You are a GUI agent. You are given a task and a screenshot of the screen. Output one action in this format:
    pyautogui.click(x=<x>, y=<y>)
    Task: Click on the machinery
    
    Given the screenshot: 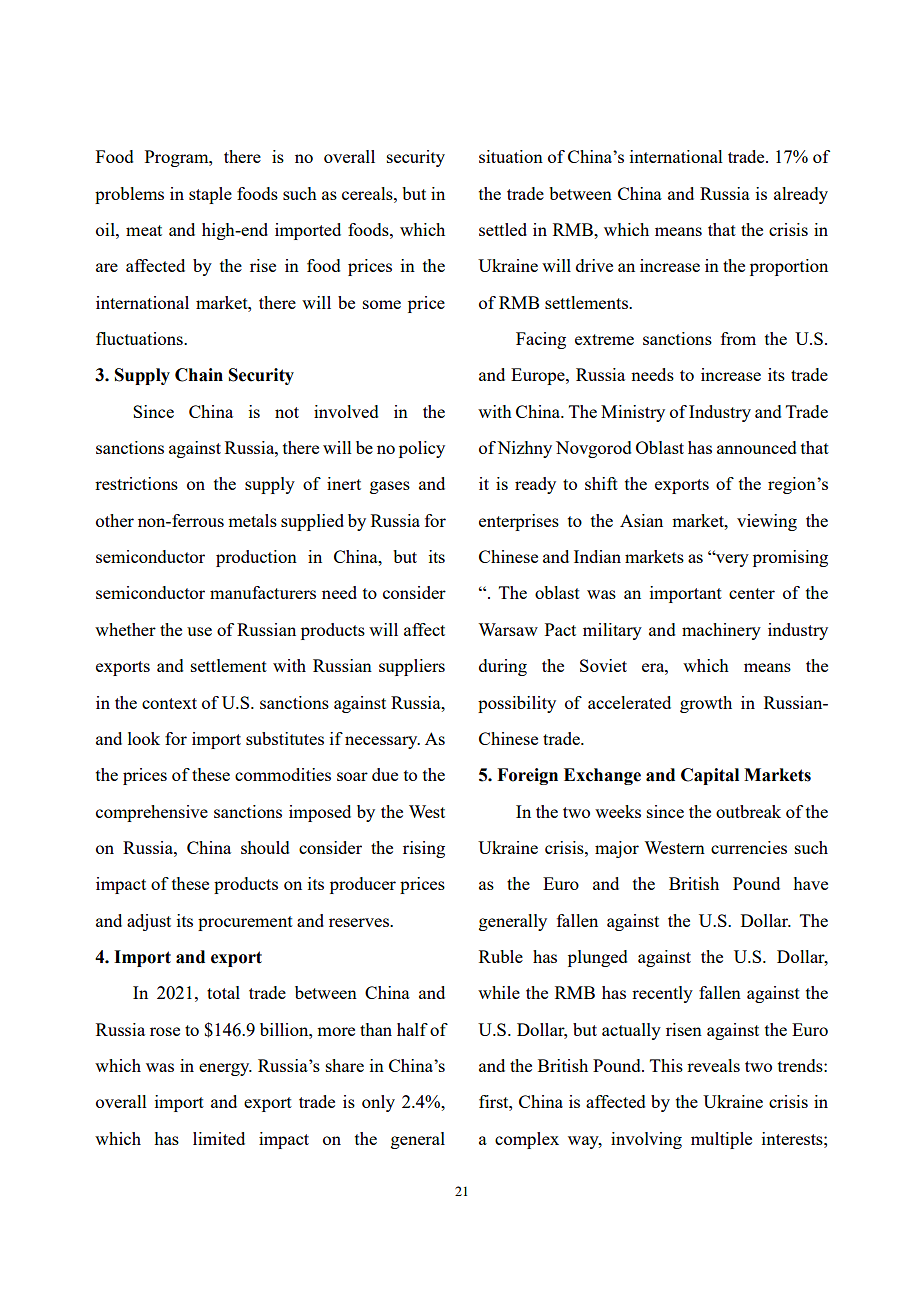 What is the action you would take?
    pyautogui.click(x=721, y=631)
